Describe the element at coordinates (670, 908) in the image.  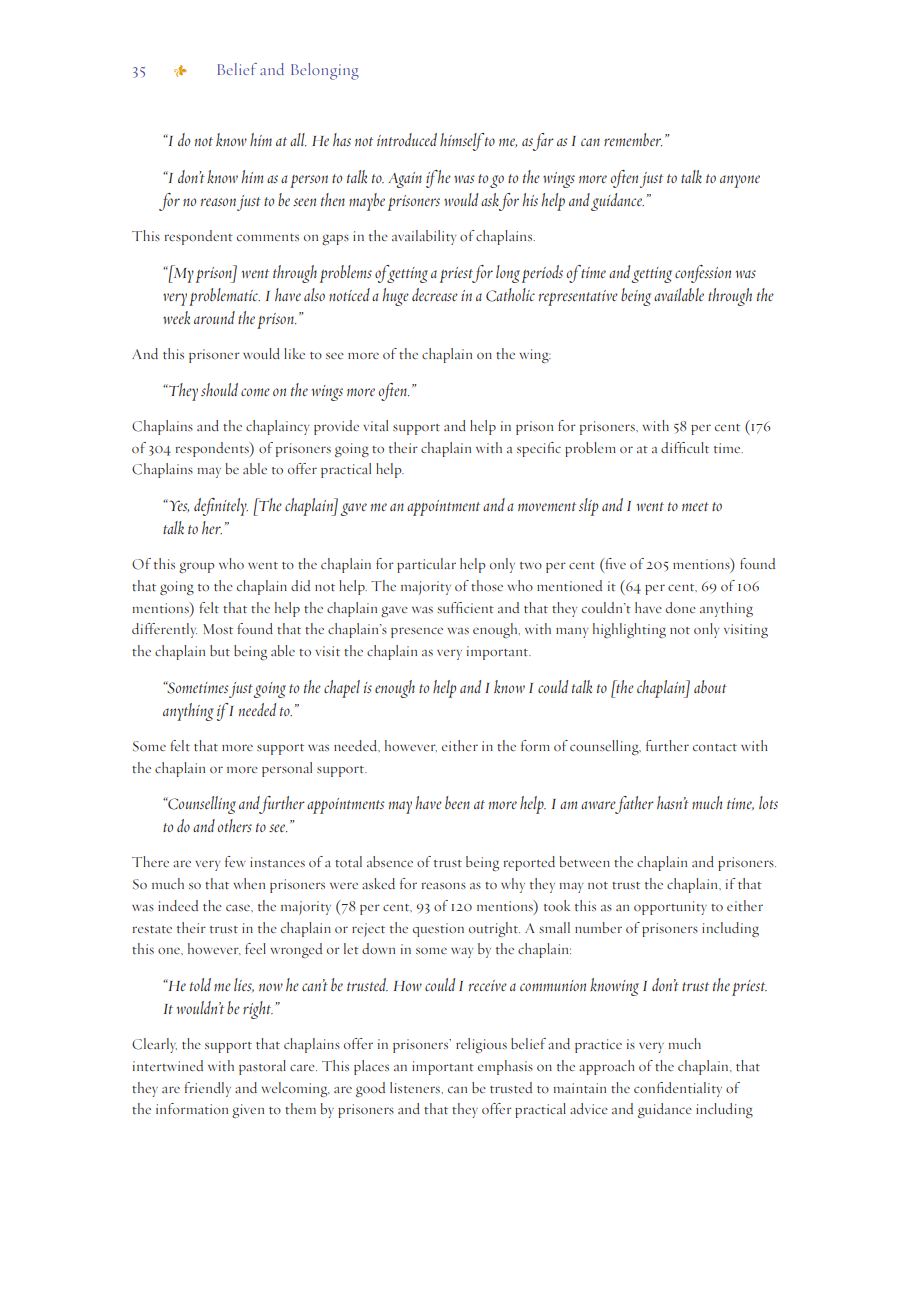
I see `opportunity` at that location.
